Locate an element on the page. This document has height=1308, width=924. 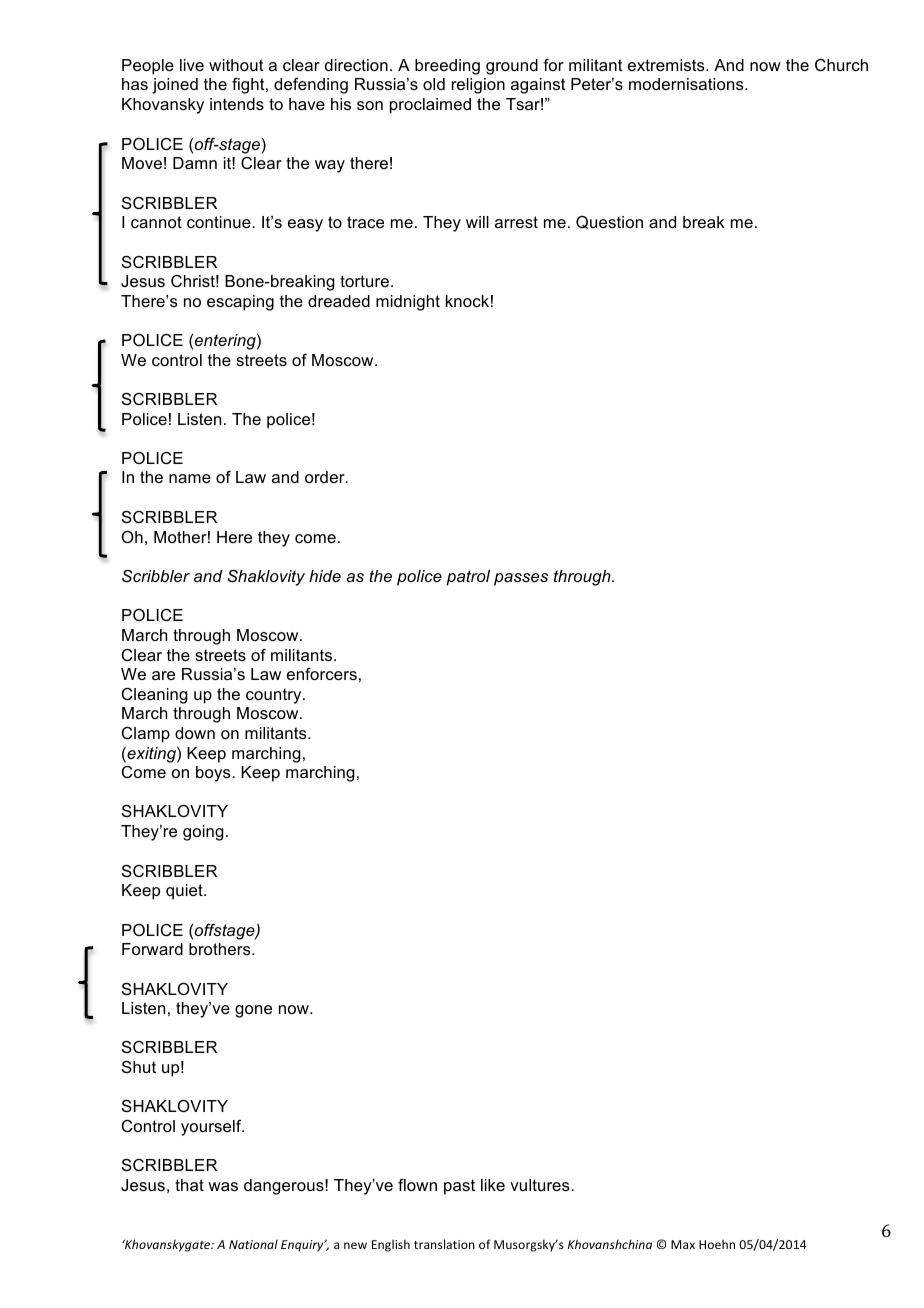
down is located at coordinates (195, 733).
